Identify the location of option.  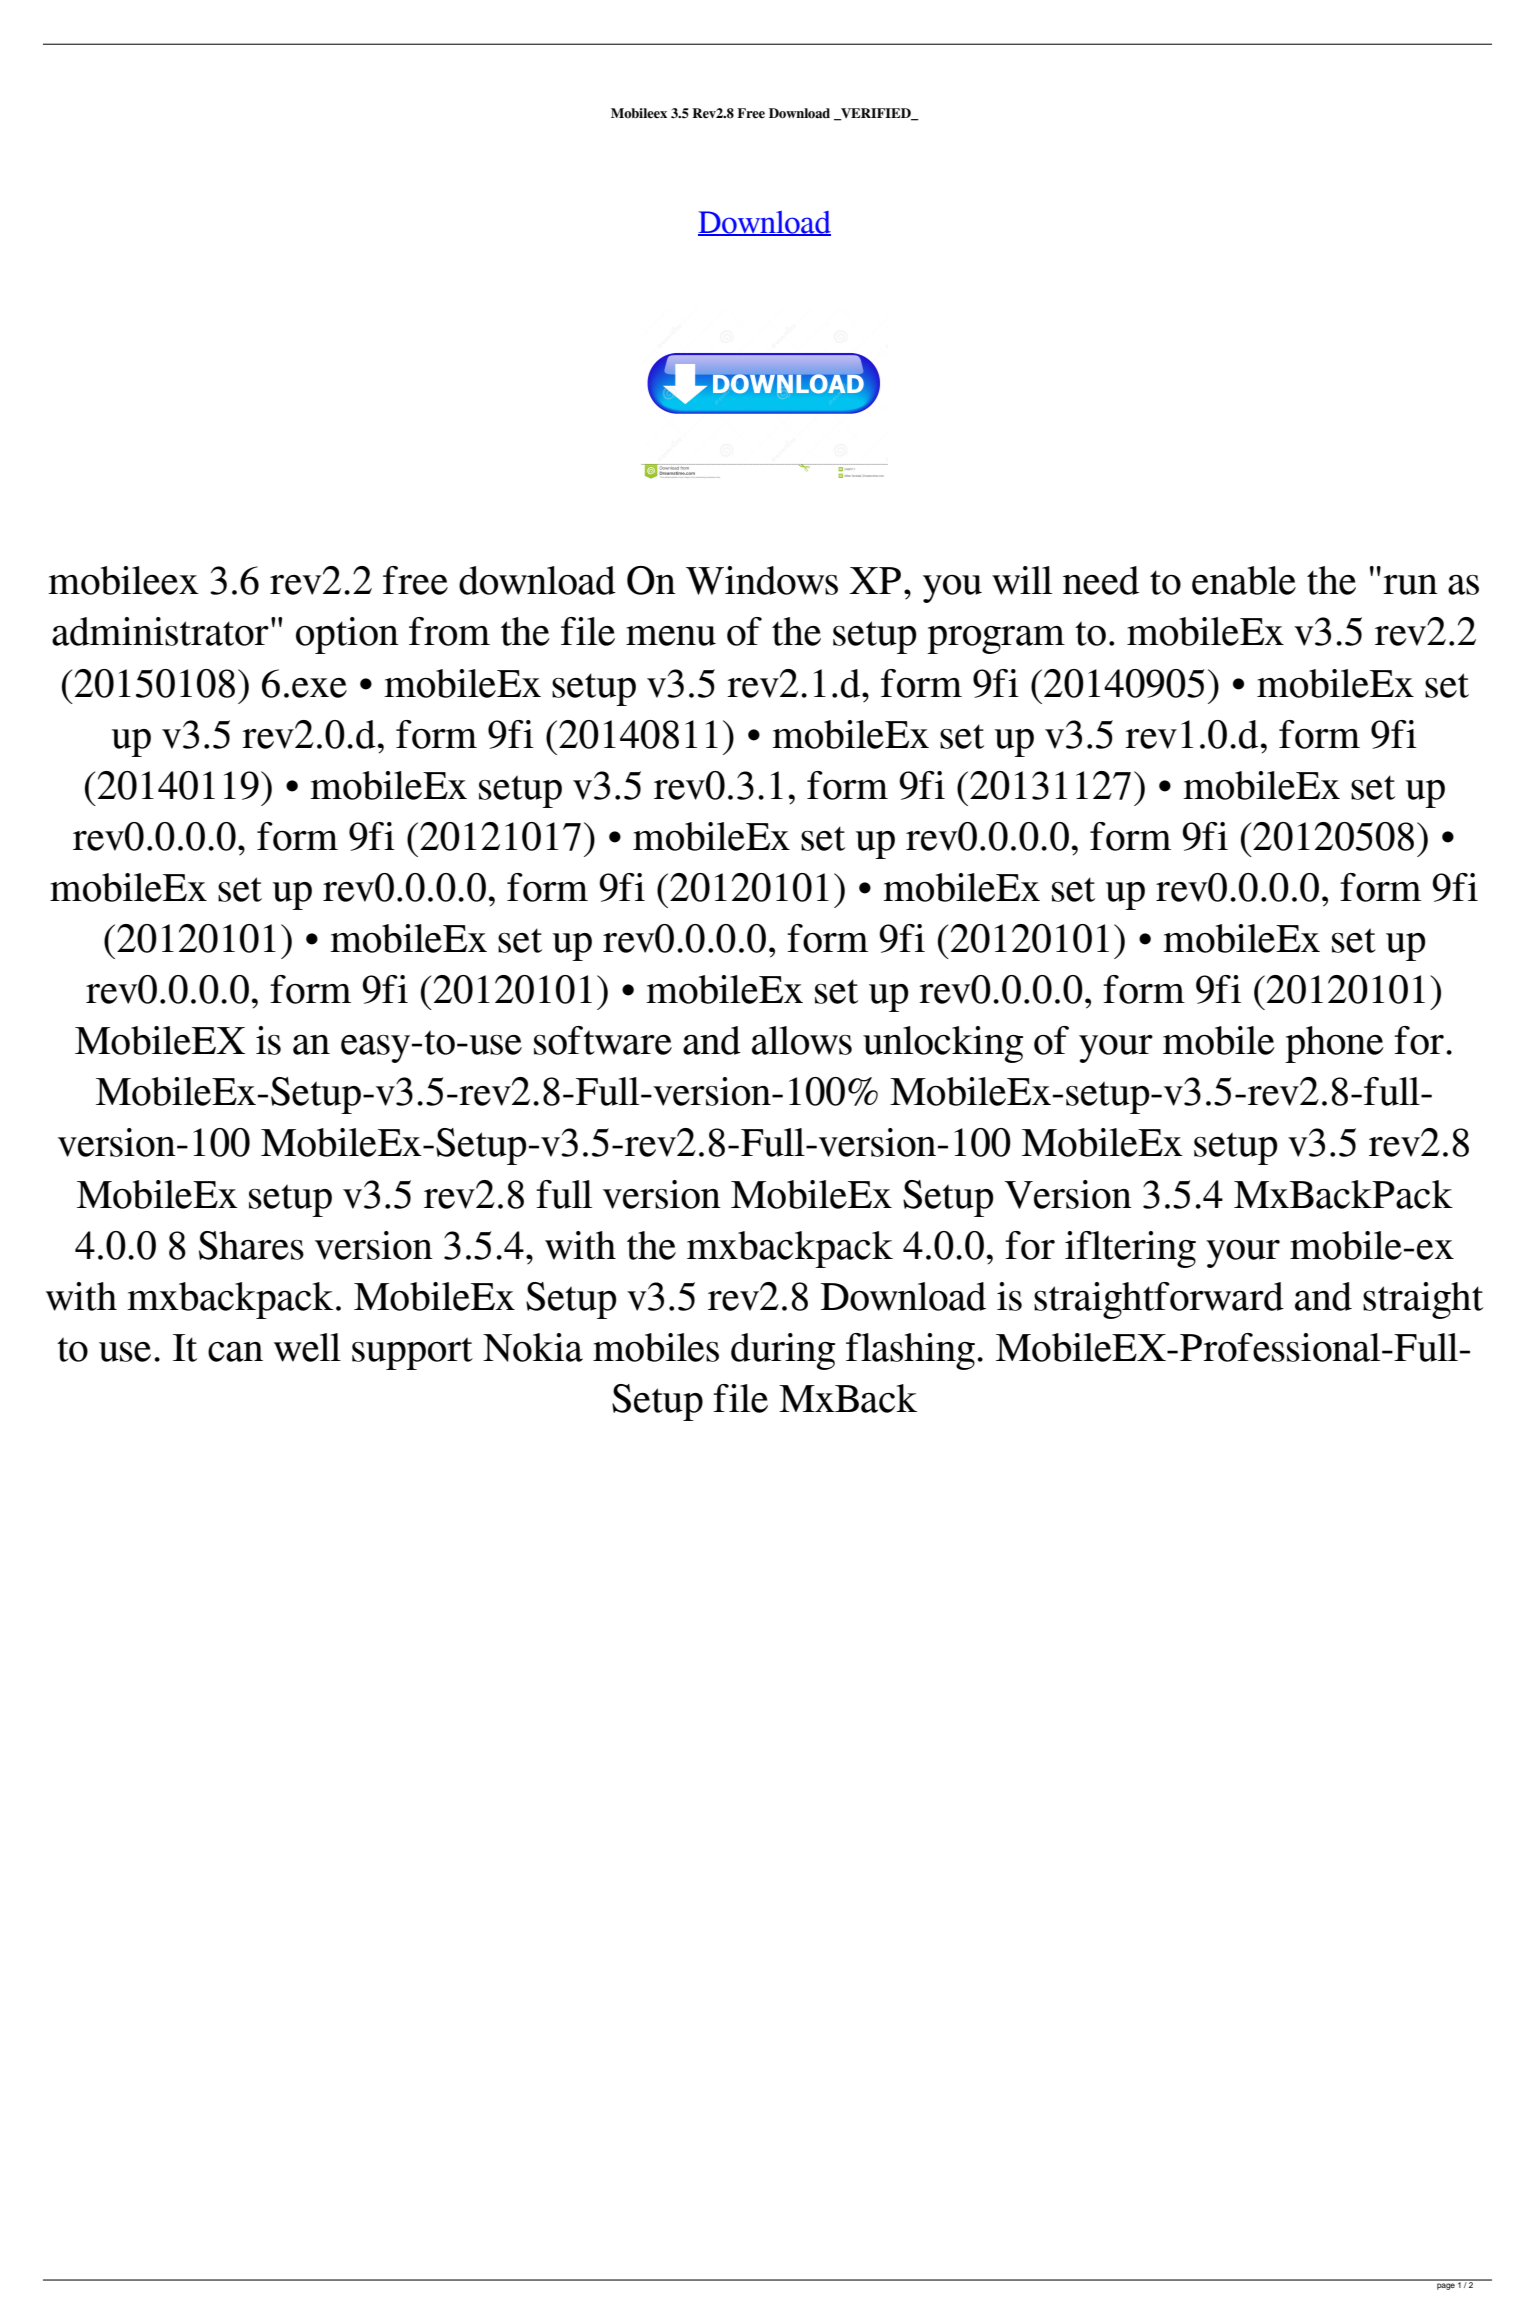
(347, 635).
